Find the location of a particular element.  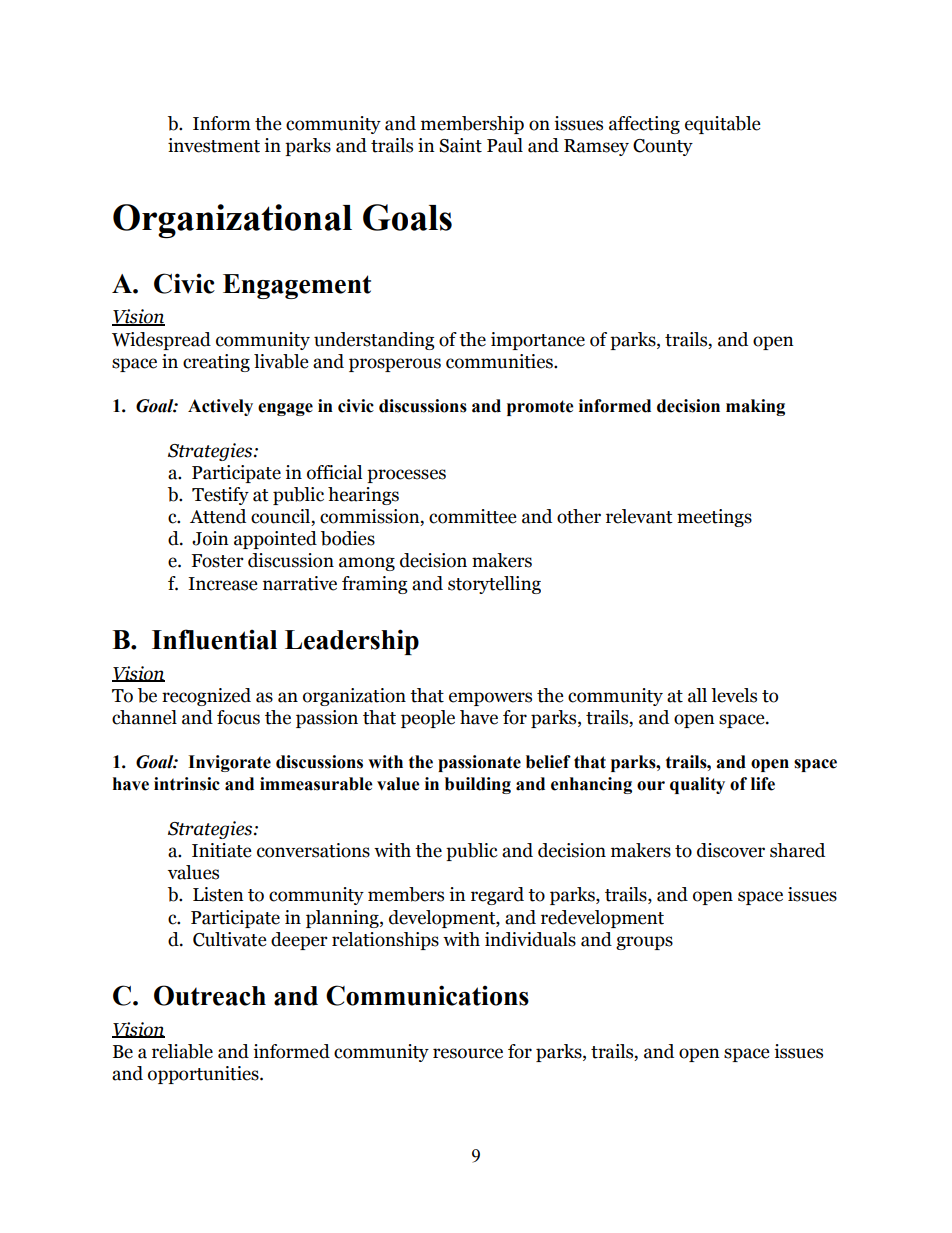

Saint is located at coordinates (460, 145).
